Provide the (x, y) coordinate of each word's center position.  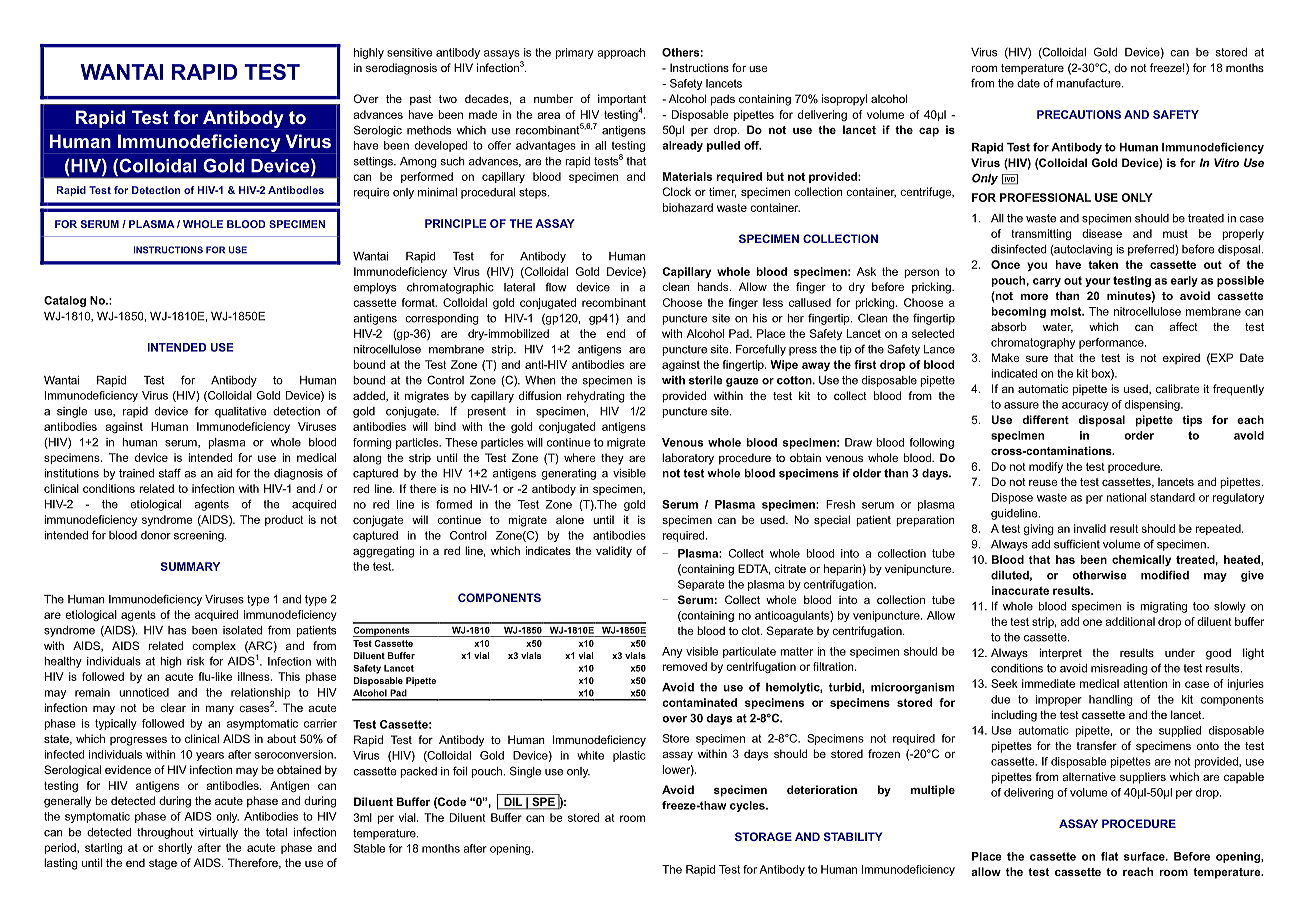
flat (1109, 856)
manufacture (1089, 83)
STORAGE (763, 836)
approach (621, 53)
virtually (218, 833)
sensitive (409, 52)
